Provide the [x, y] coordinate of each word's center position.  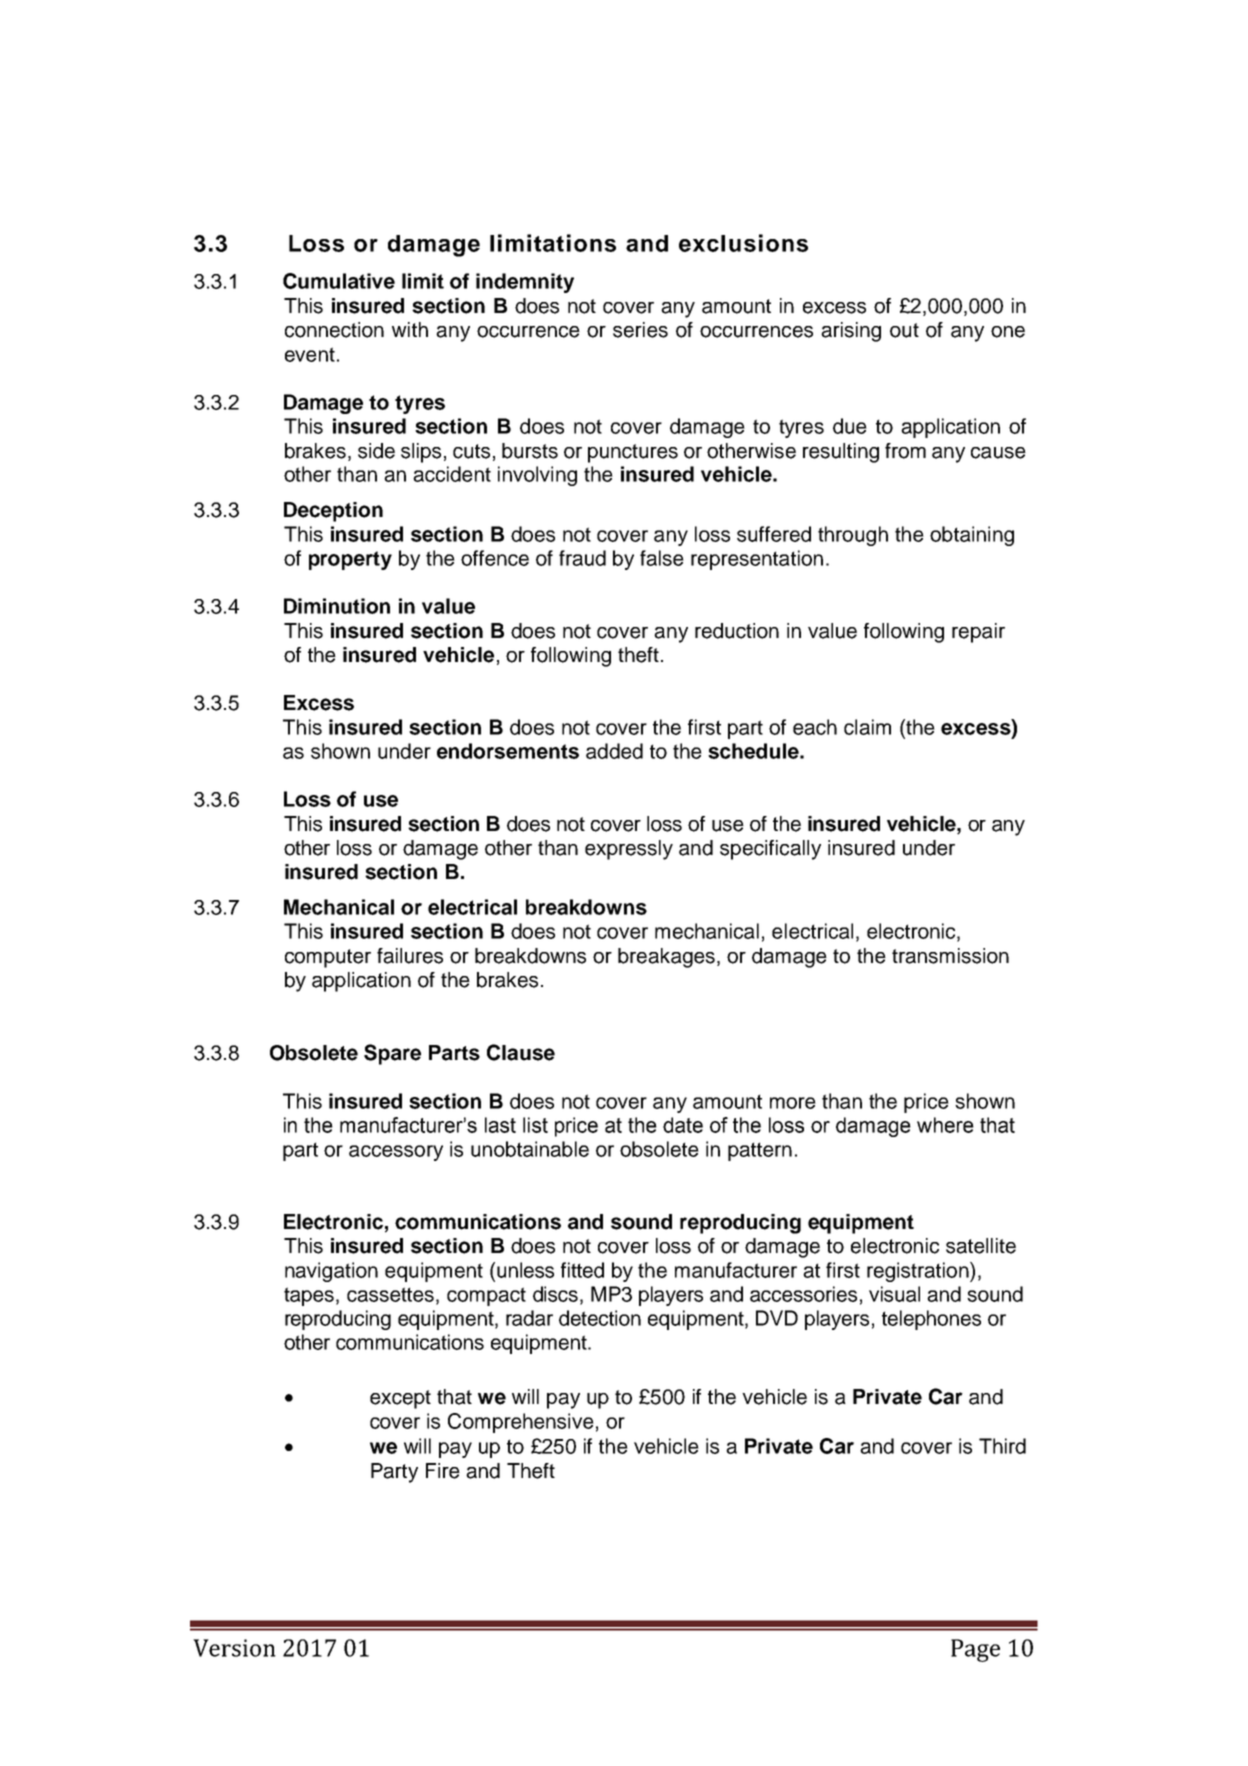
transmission [950, 956]
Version [234, 1648]
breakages [666, 958]
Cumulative [339, 281]
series [640, 330]
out [904, 330]
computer [328, 958]
